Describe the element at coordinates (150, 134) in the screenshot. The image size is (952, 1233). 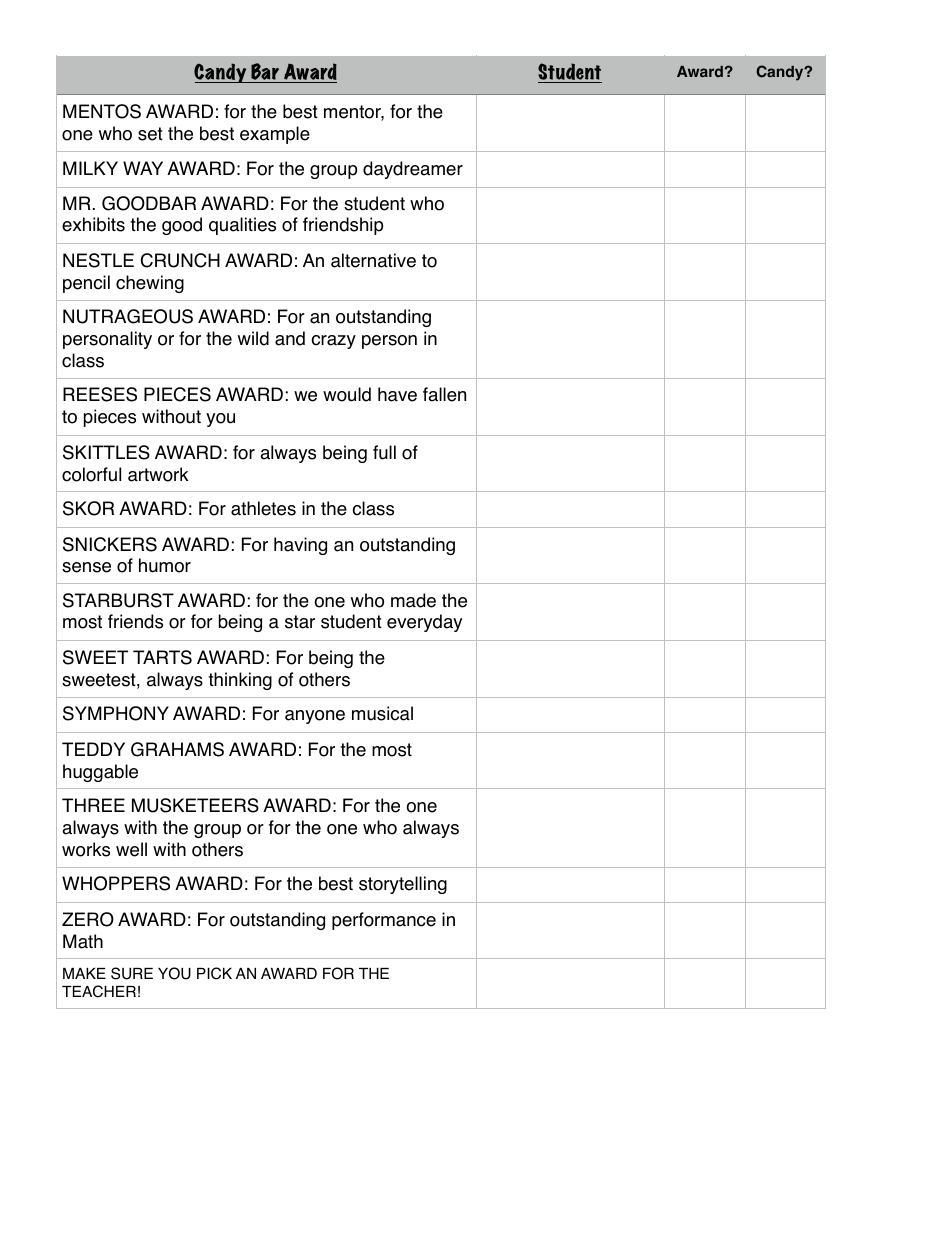
I see `set` at that location.
